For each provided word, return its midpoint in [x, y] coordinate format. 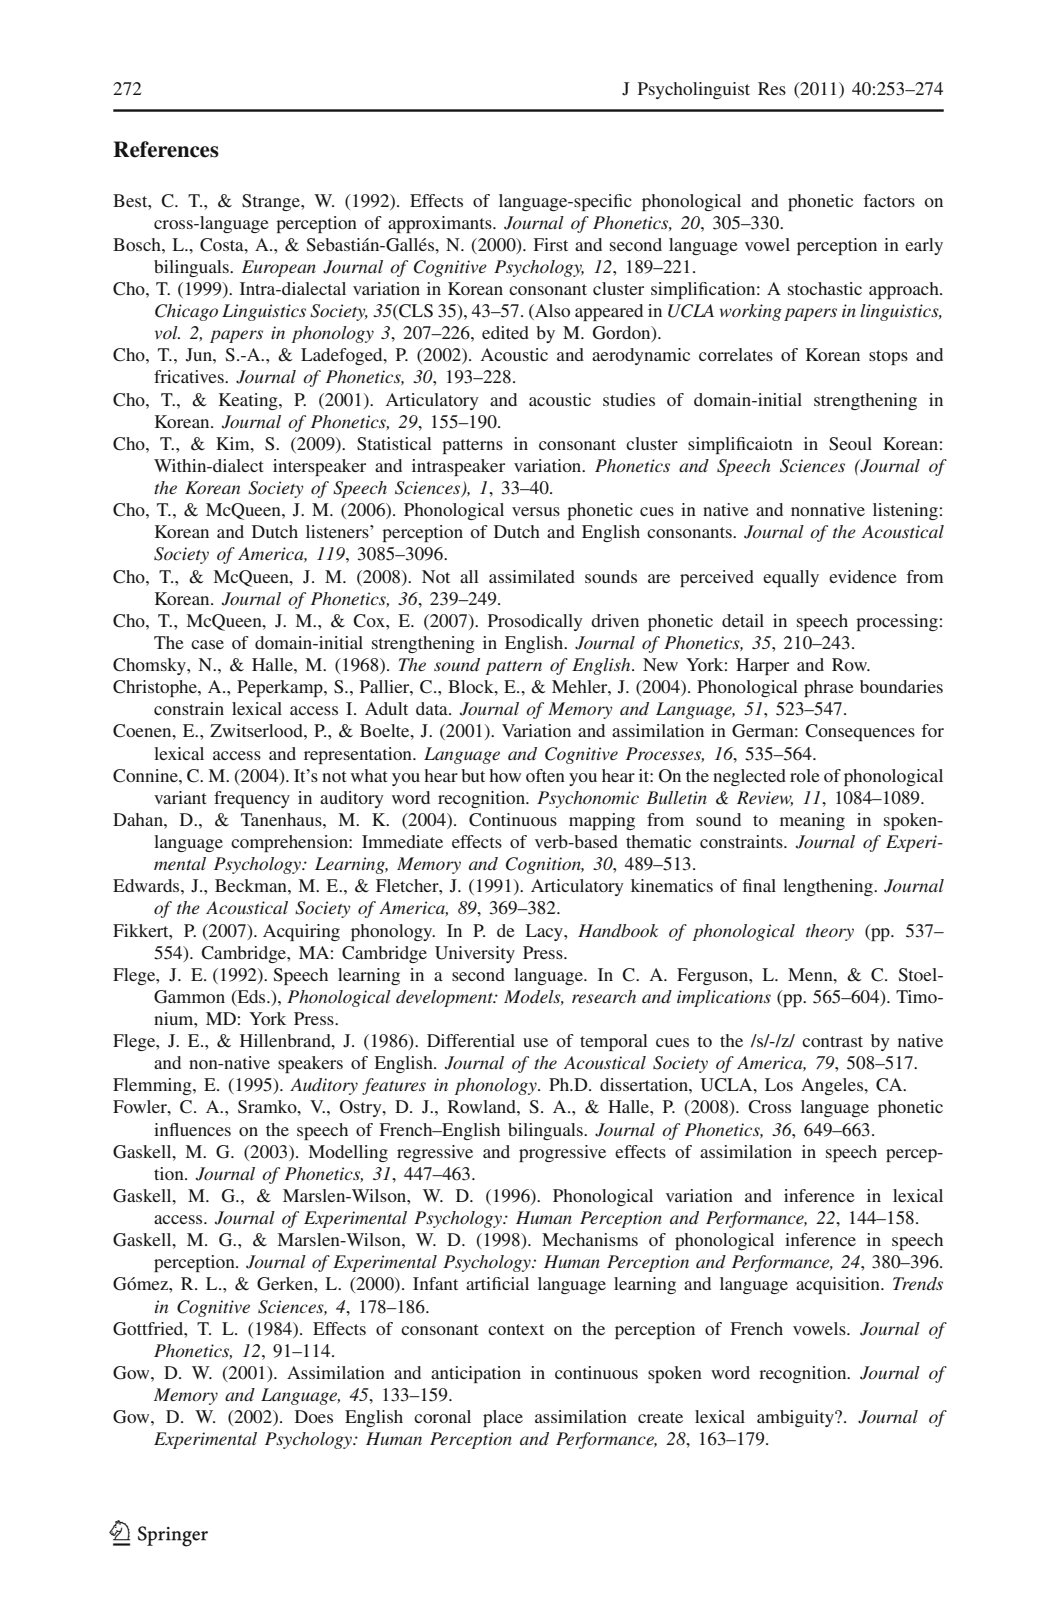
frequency [252, 799]
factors [889, 200]
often [545, 775]
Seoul [850, 444]
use [535, 1042]
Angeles [833, 1086]
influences [192, 1129]
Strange [272, 202]
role [805, 775]
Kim [234, 443]
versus [536, 511]
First [550, 244]
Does [314, 1416]
